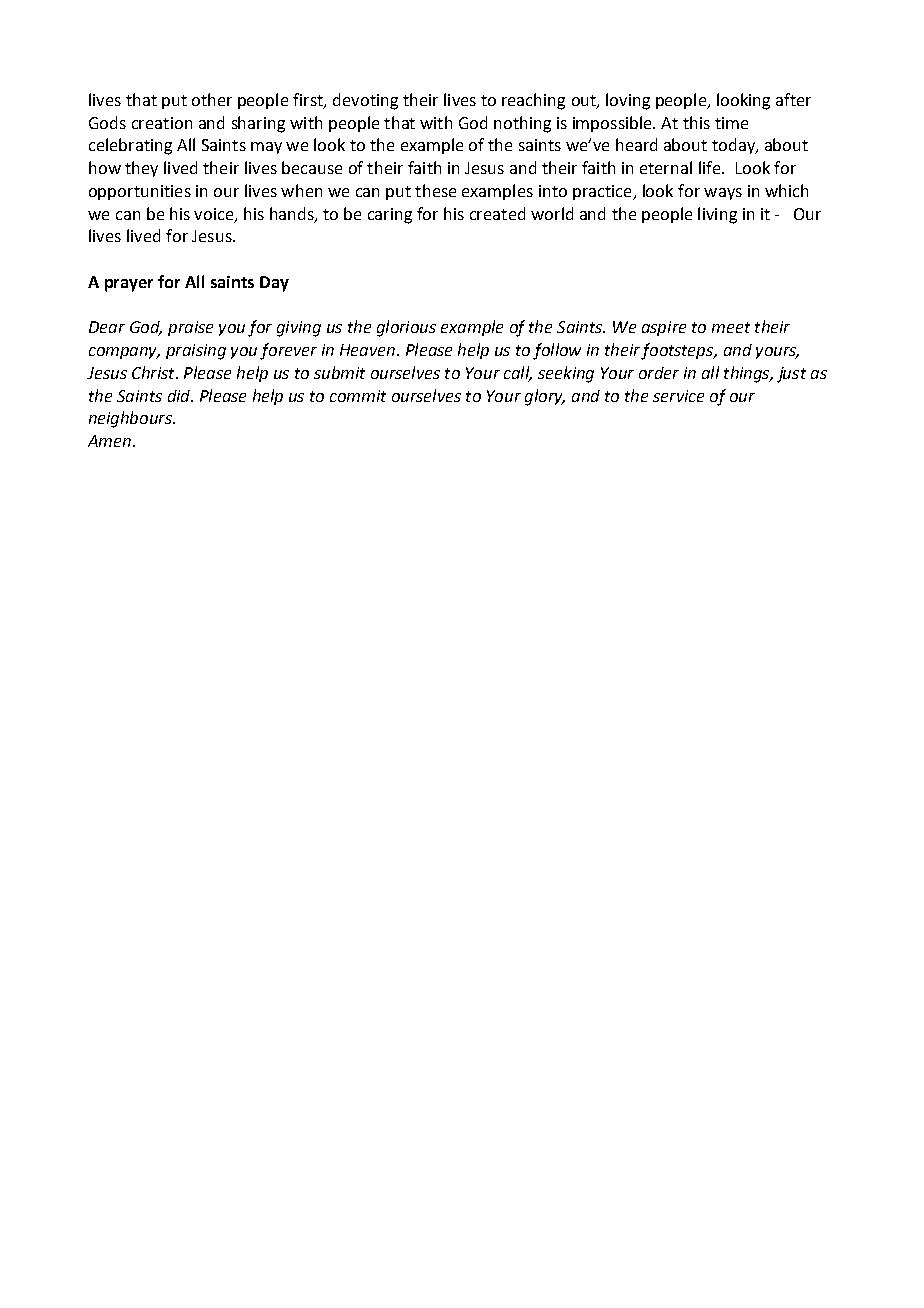 The image size is (924, 1308). I want to click on Heaven, so click(367, 350).
